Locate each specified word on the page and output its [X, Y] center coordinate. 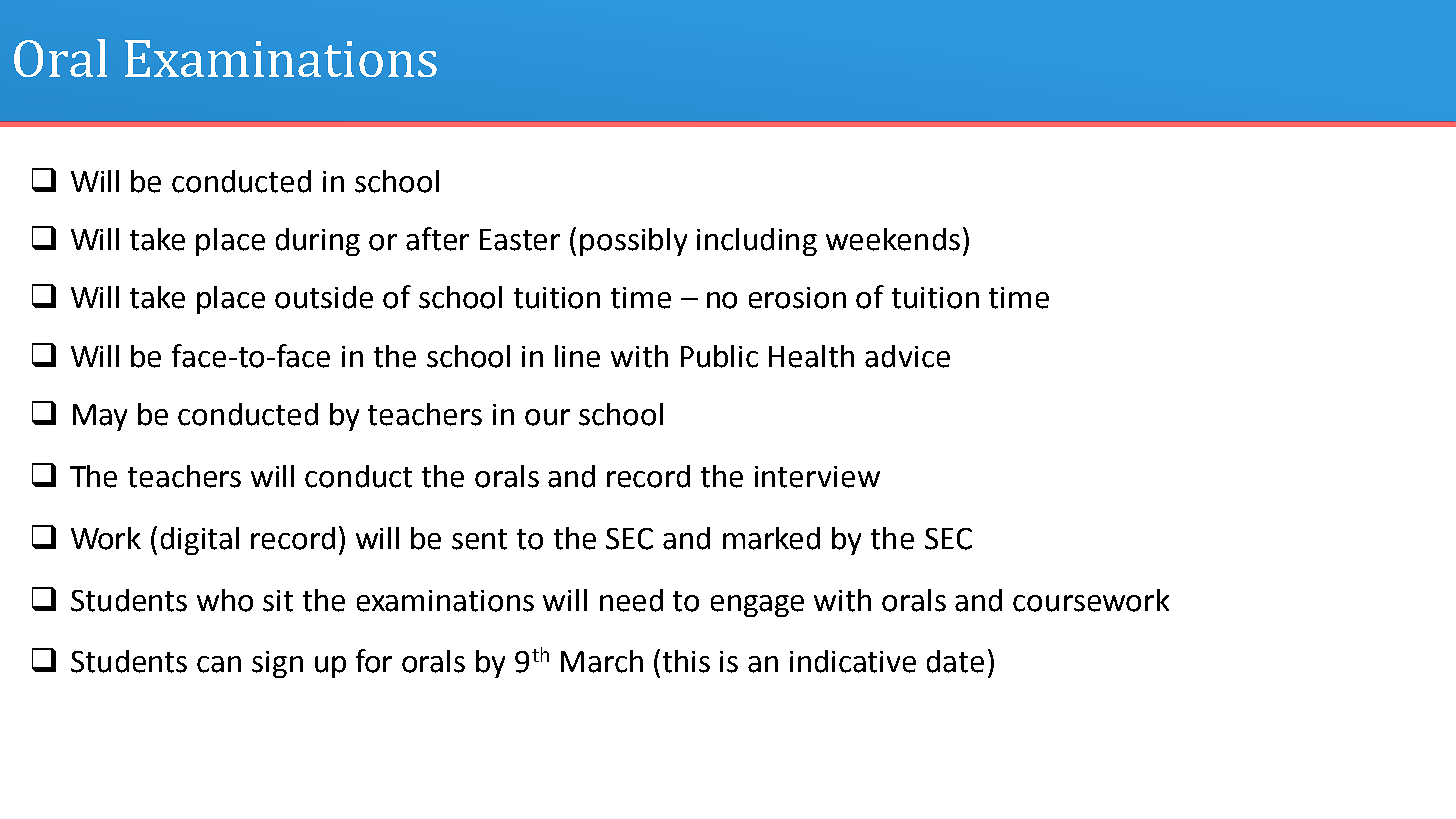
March [602, 661]
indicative [853, 661]
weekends [893, 239]
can [219, 664]
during [318, 242]
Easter [520, 240]
